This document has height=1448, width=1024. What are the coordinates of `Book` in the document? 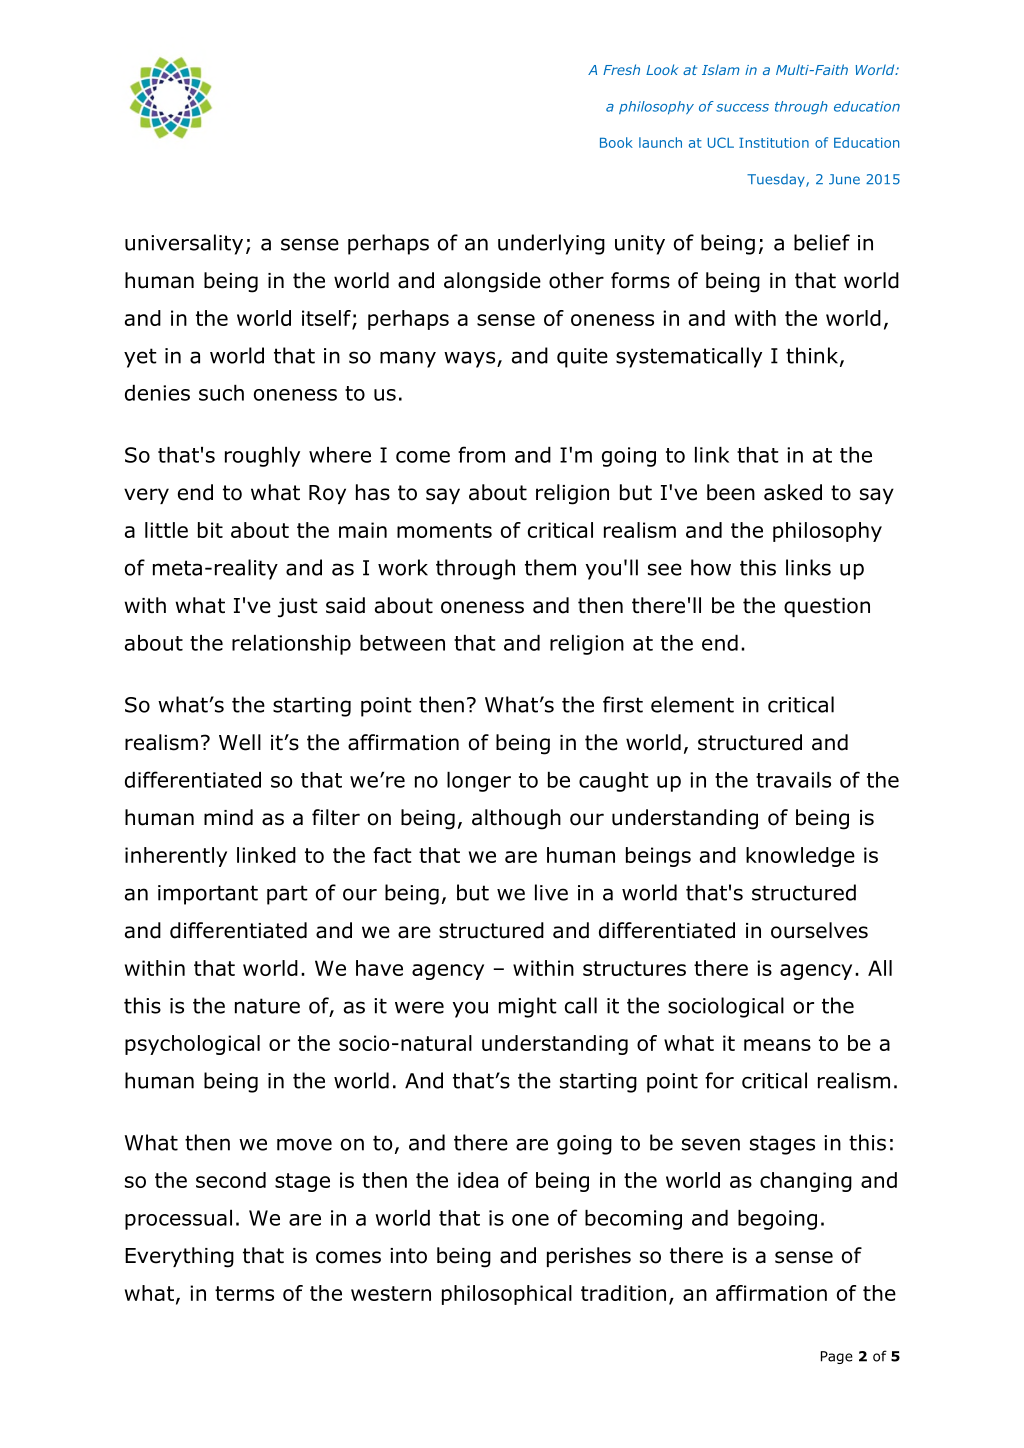 It's located at (616, 142).
